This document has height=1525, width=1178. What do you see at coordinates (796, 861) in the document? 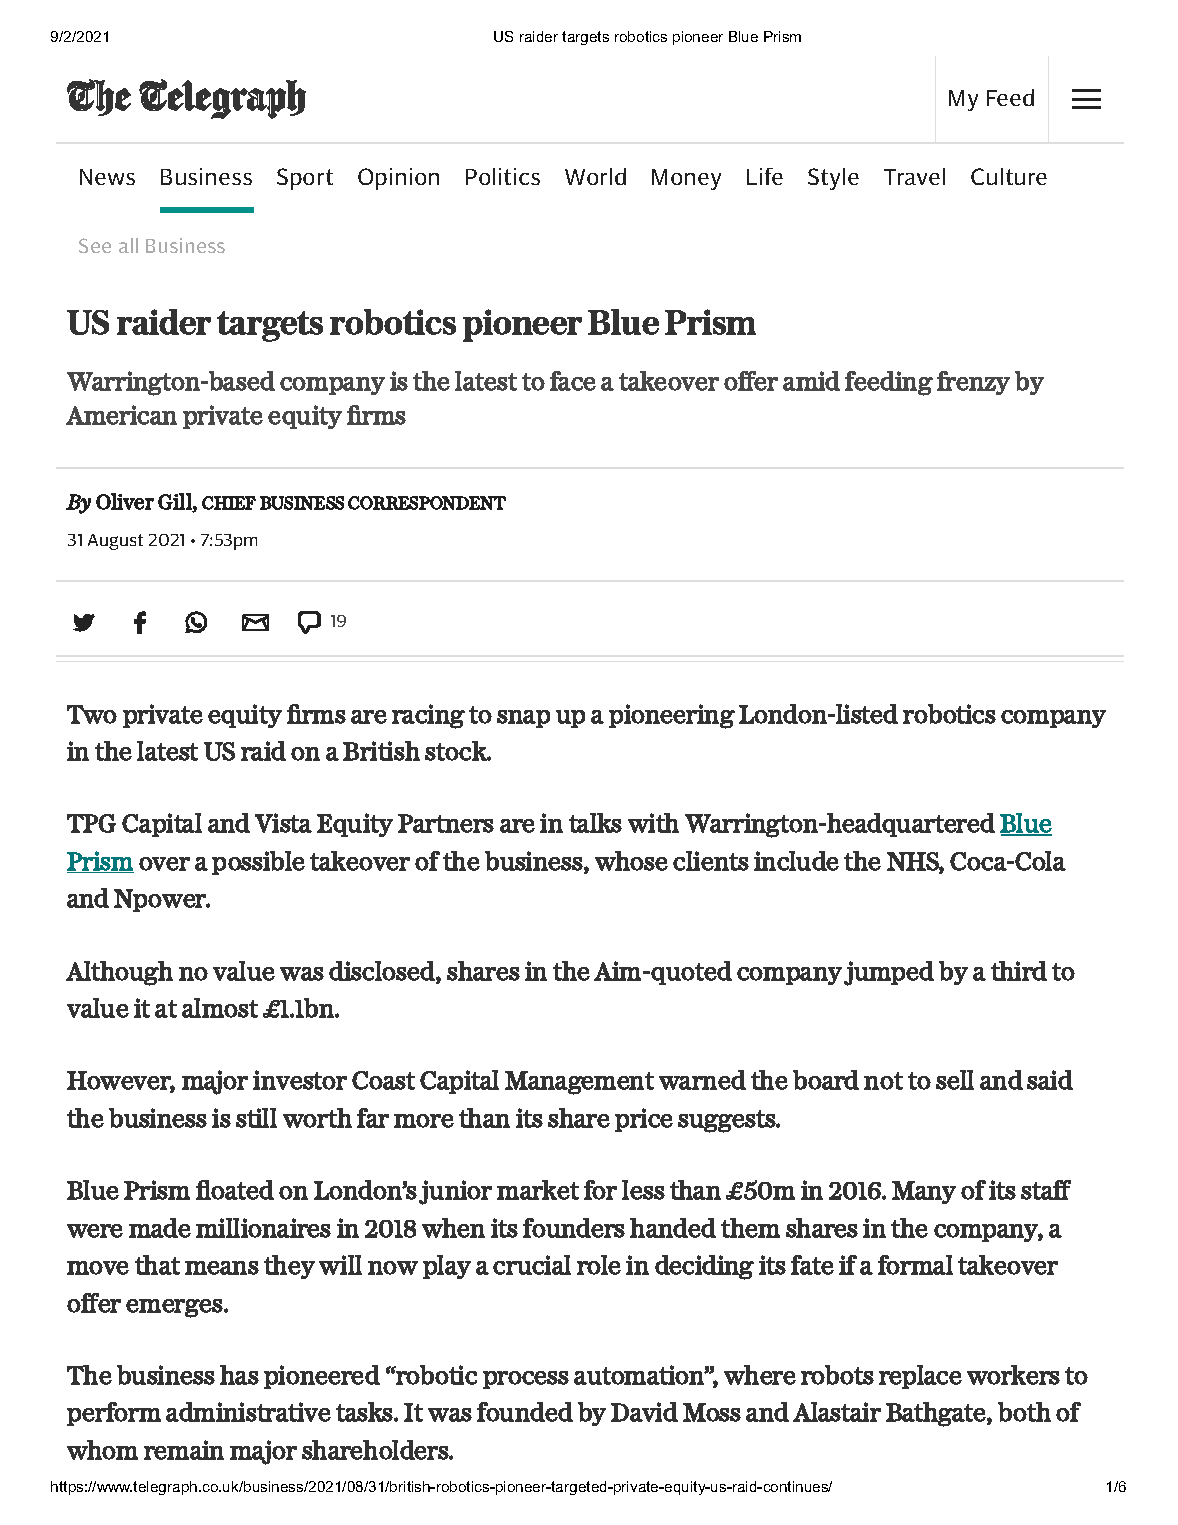
I see `include` at bounding box center [796, 861].
